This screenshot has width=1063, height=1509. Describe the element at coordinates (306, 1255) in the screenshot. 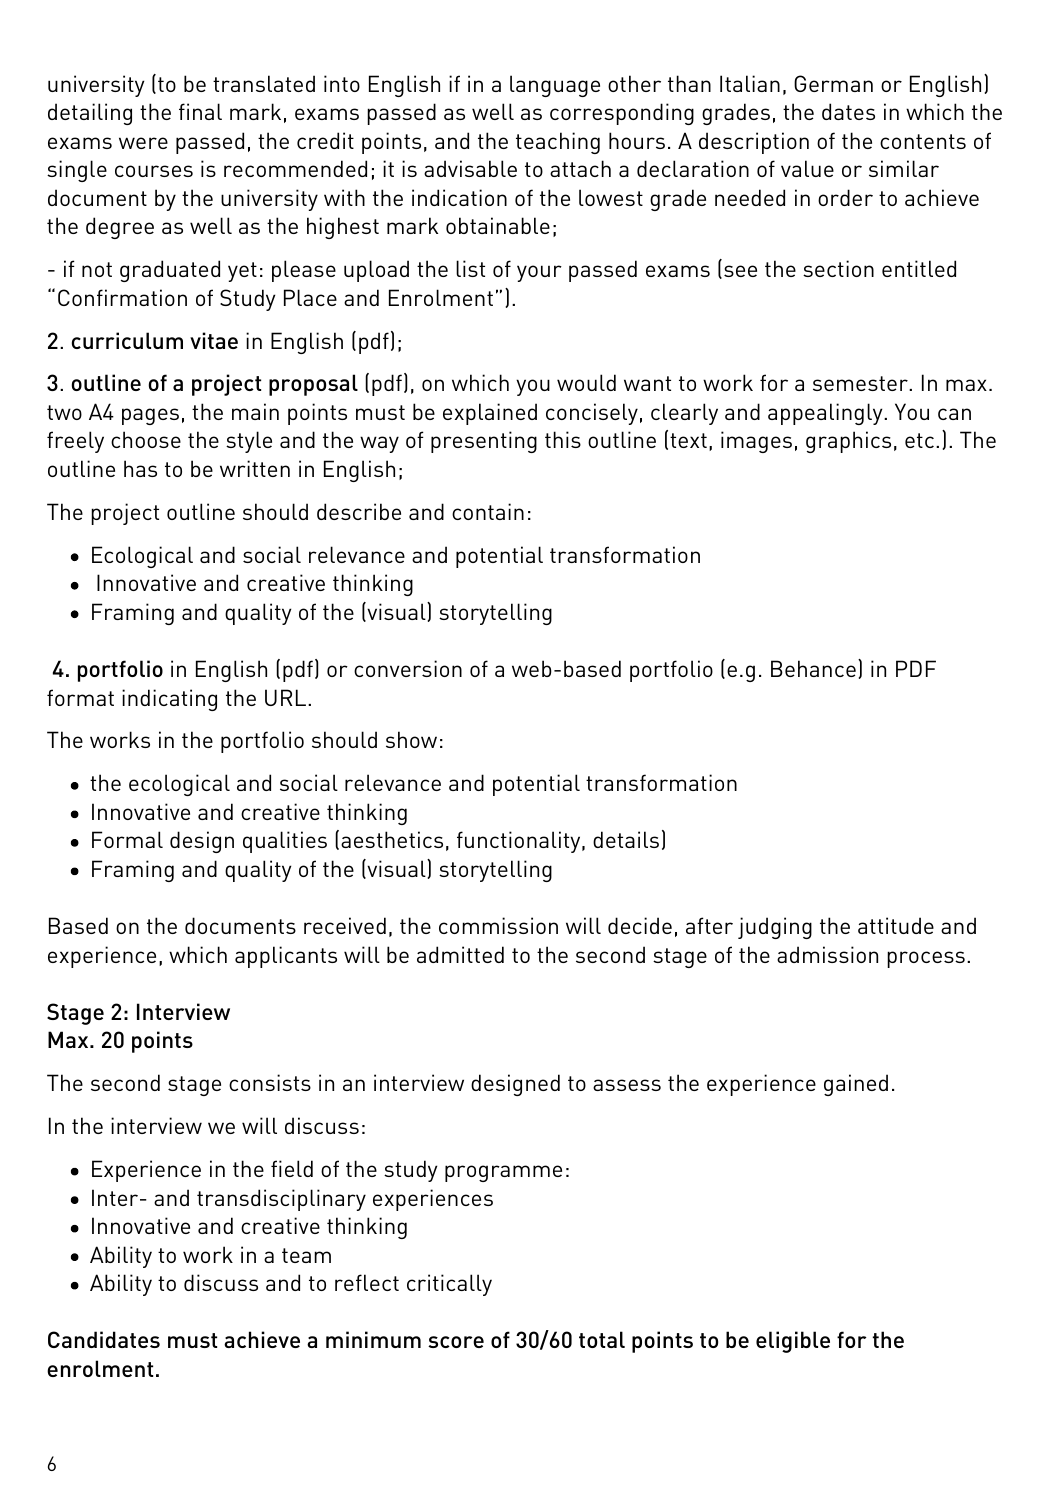

I see `team` at that location.
